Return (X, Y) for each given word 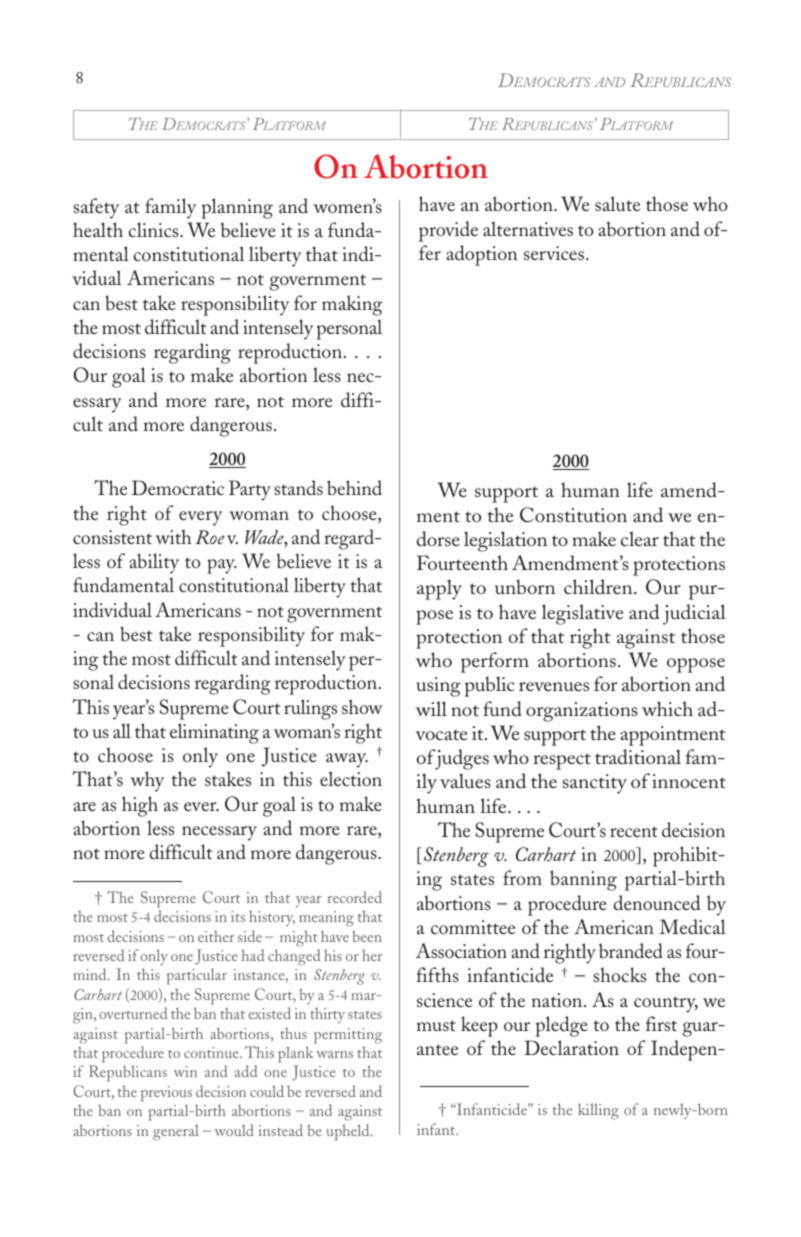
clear (640, 538)
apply (439, 589)
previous (166, 1094)
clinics (155, 229)
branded (631, 950)
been (367, 936)
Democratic (178, 487)
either (216, 936)
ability (154, 563)
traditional (638, 756)
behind (354, 487)
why (147, 781)
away (347, 760)
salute (617, 203)
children (599, 586)
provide (448, 231)
